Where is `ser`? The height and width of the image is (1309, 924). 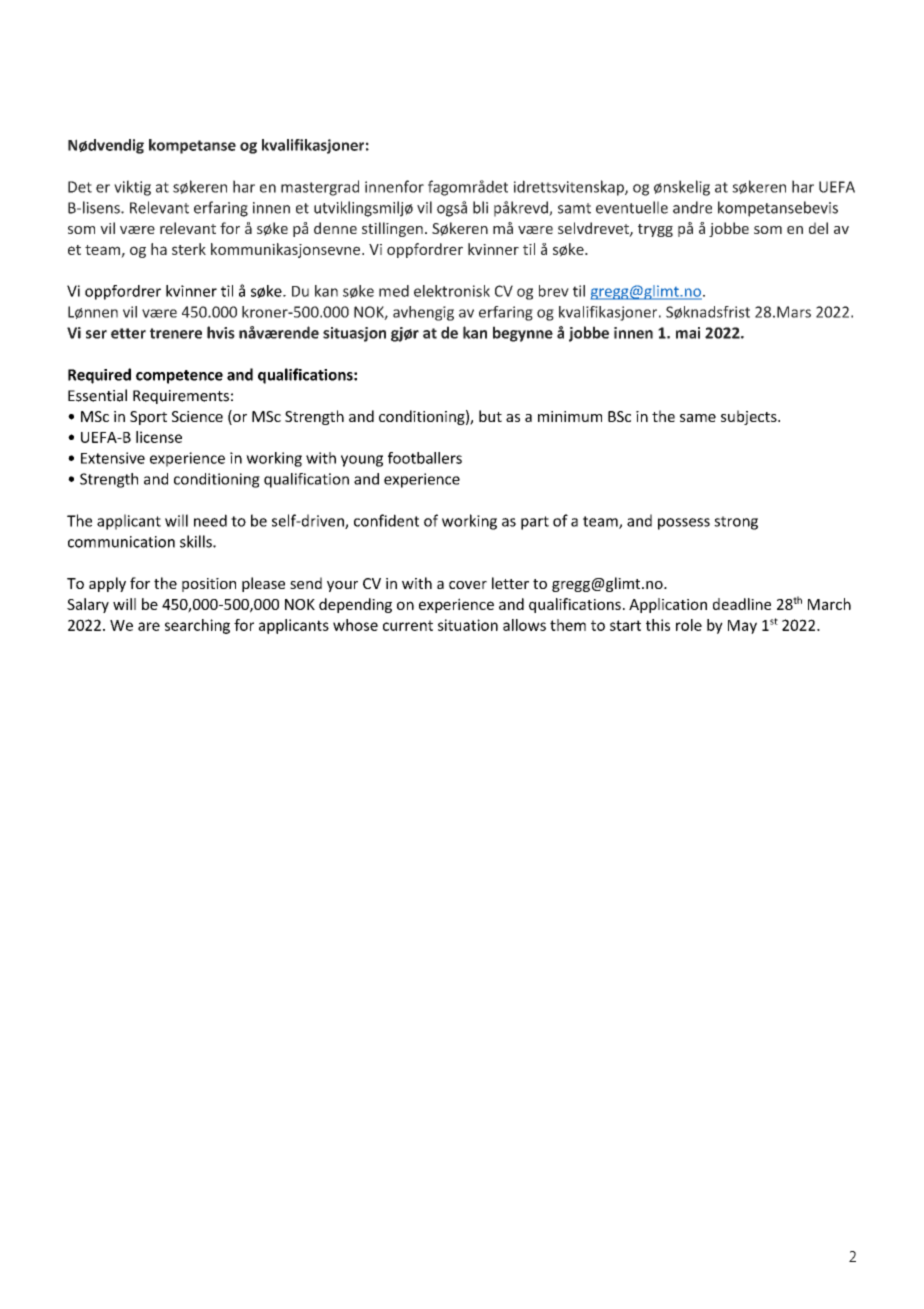 ser is located at coordinates (96, 334).
